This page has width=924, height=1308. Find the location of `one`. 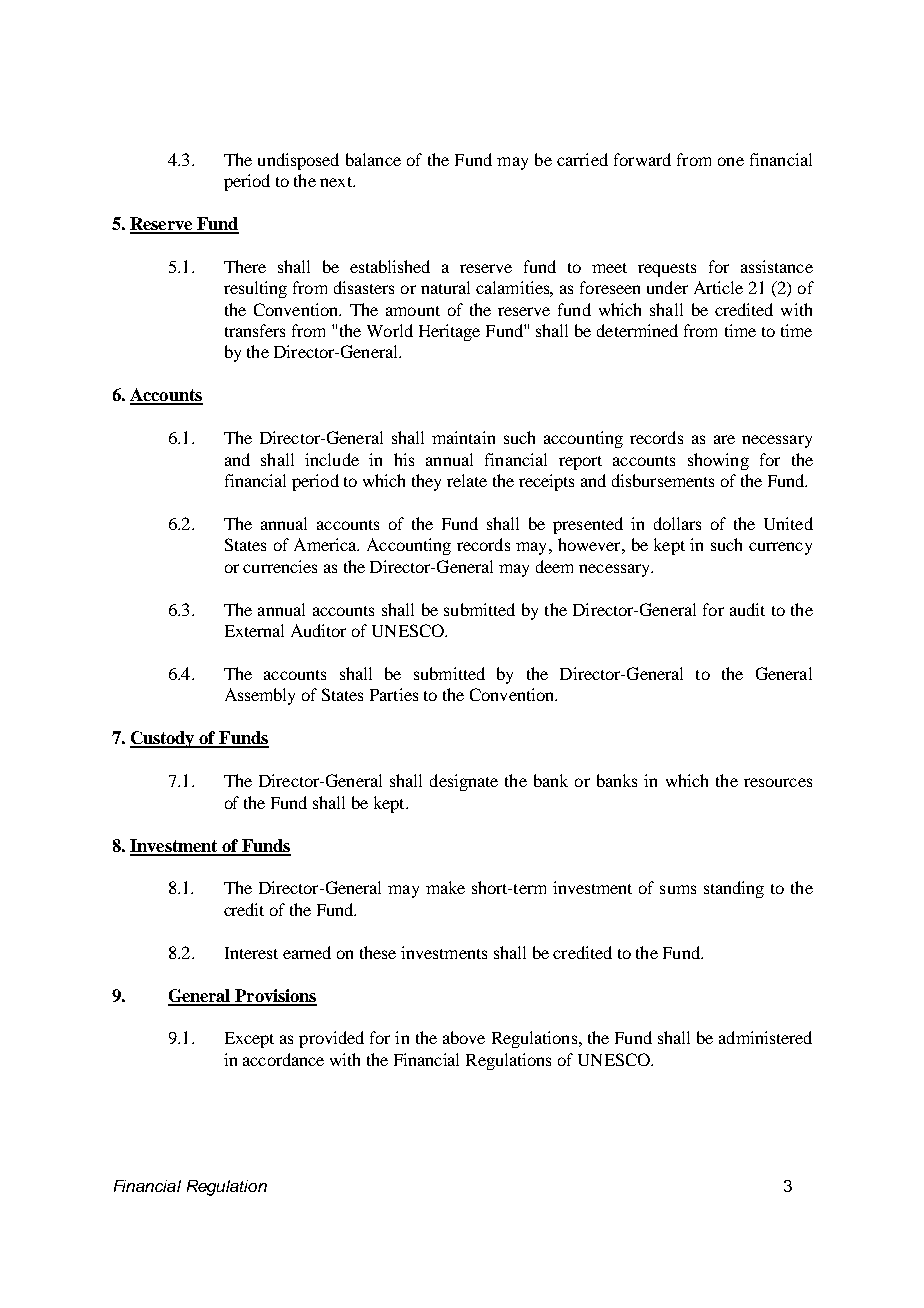

one is located at coordinates (731, 161).
